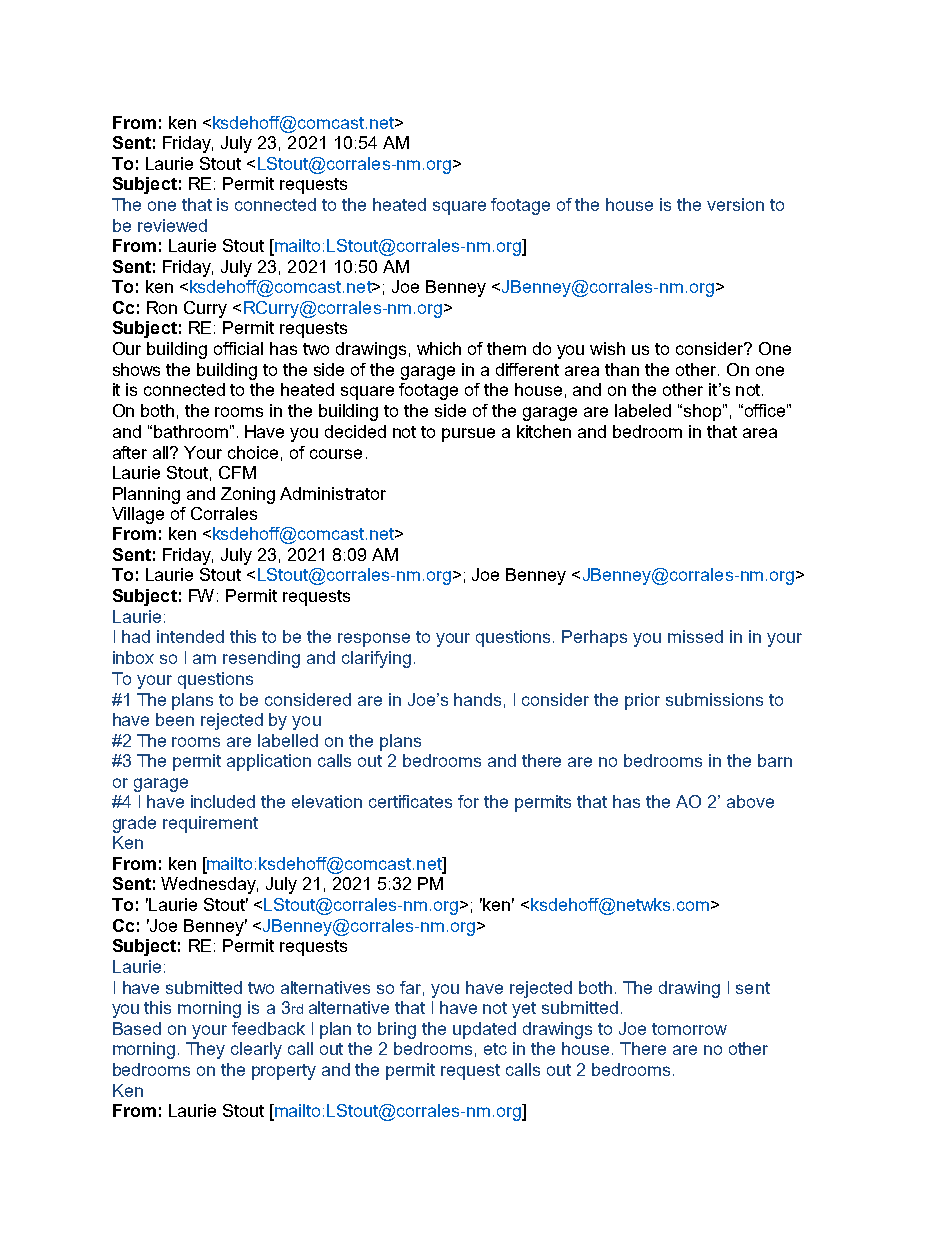  Describe the element at coordinates (191, 431) in the screenshot. I see `bathroom` at that location.
